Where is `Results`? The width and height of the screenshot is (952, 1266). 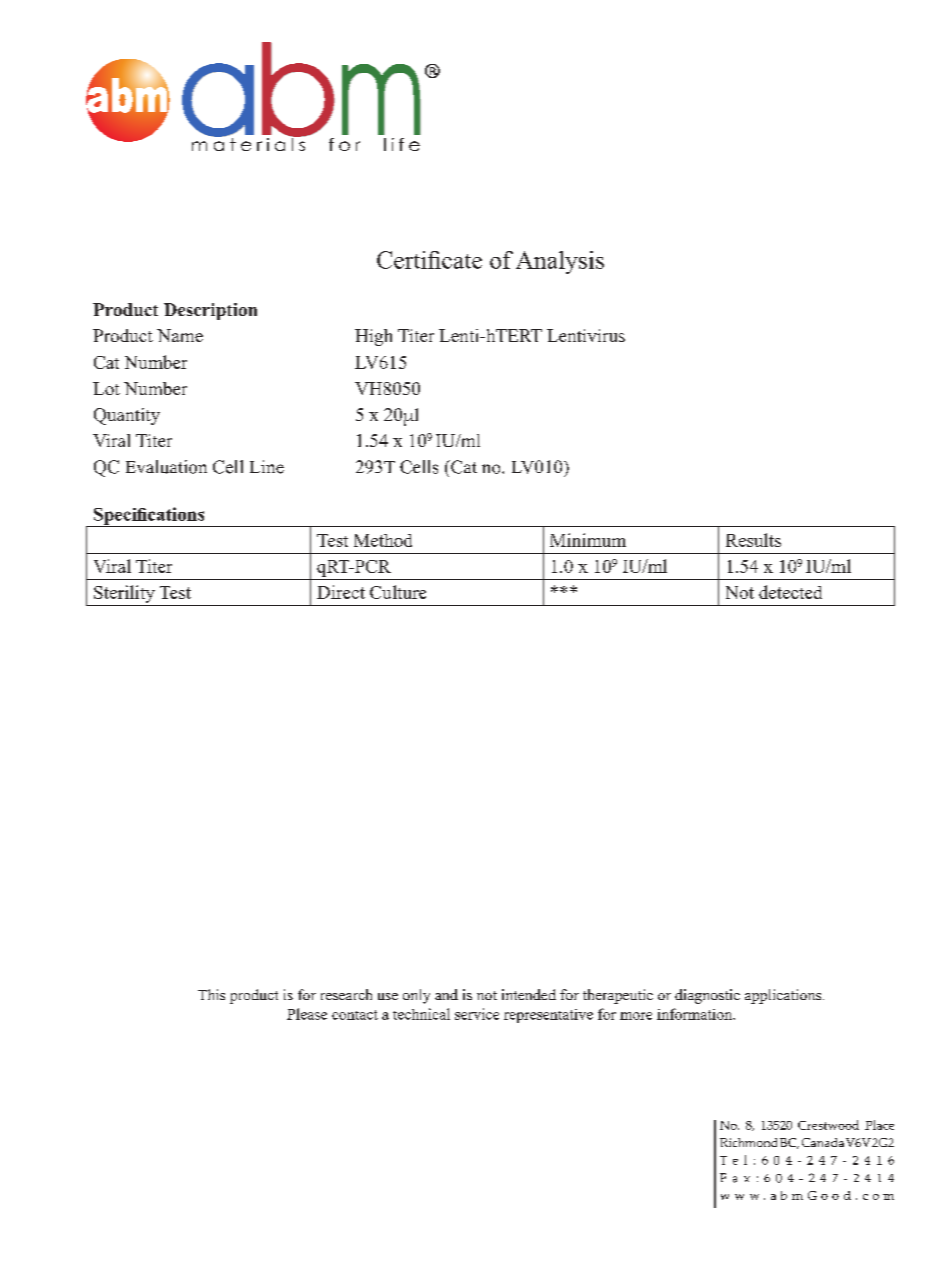 Results is located at coordinates (753, 540).
